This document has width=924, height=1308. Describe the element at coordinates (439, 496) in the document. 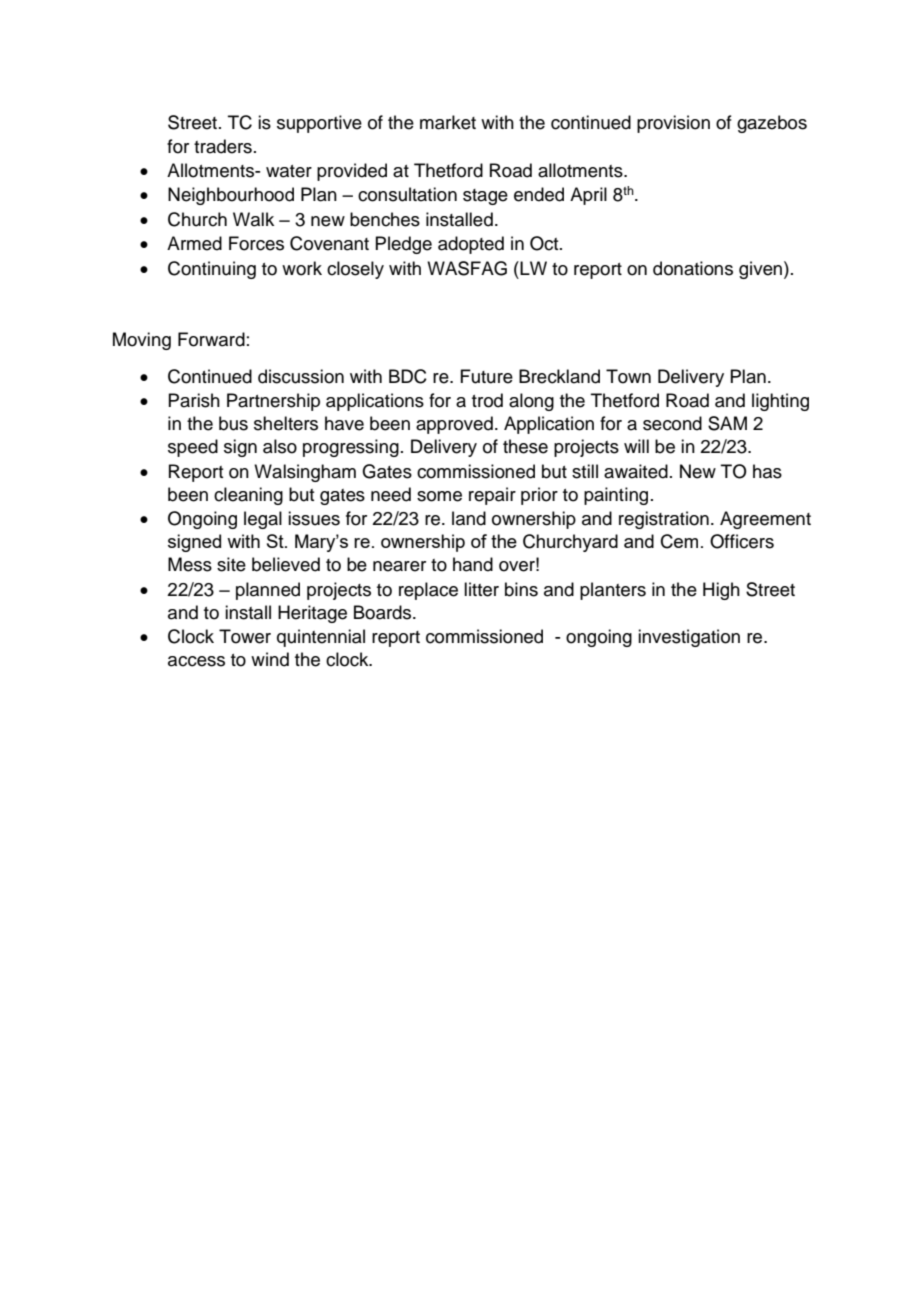

I see `some` at that location.
